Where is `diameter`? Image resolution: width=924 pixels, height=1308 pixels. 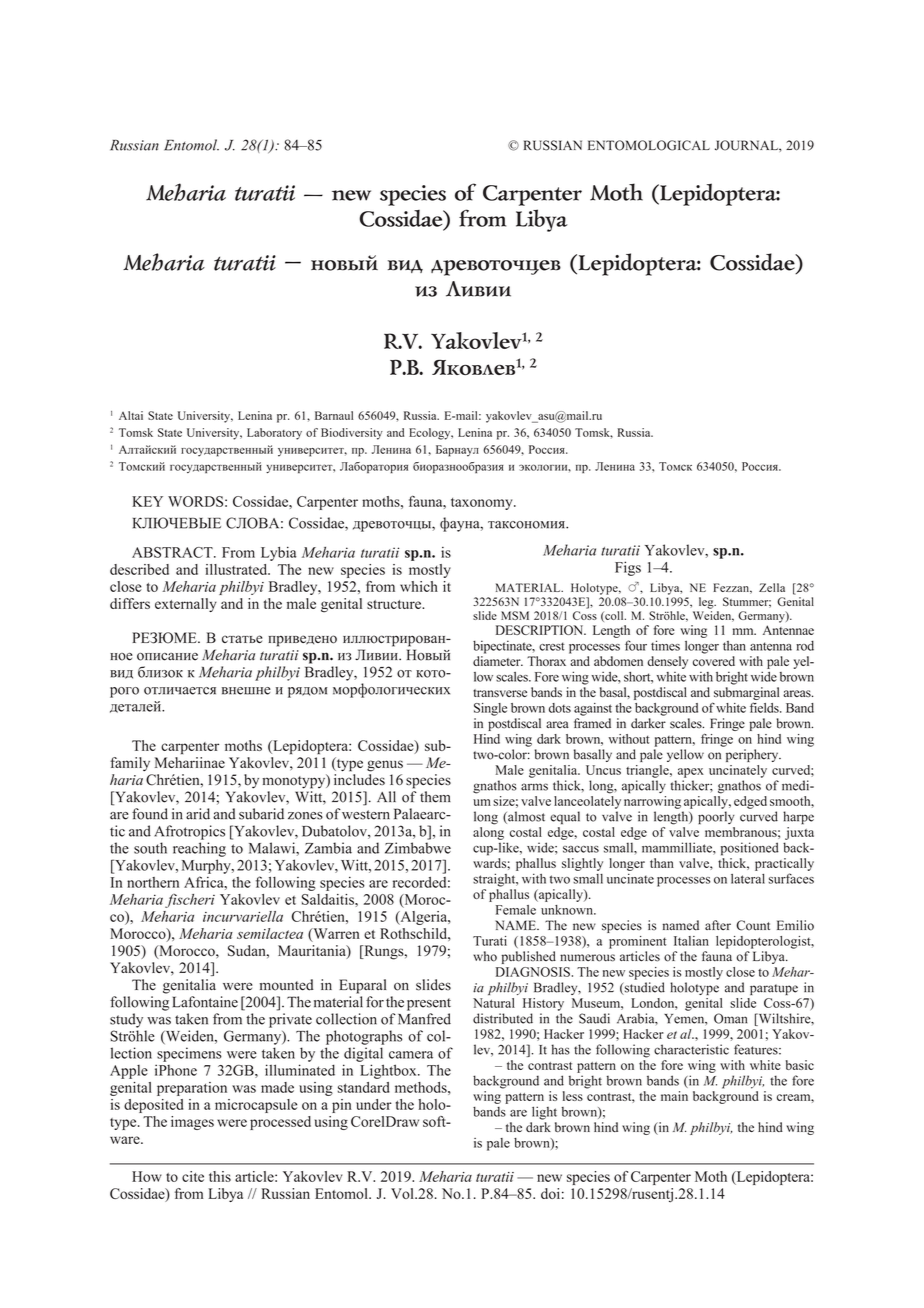
diameter is located at coordinates (498, 661).
